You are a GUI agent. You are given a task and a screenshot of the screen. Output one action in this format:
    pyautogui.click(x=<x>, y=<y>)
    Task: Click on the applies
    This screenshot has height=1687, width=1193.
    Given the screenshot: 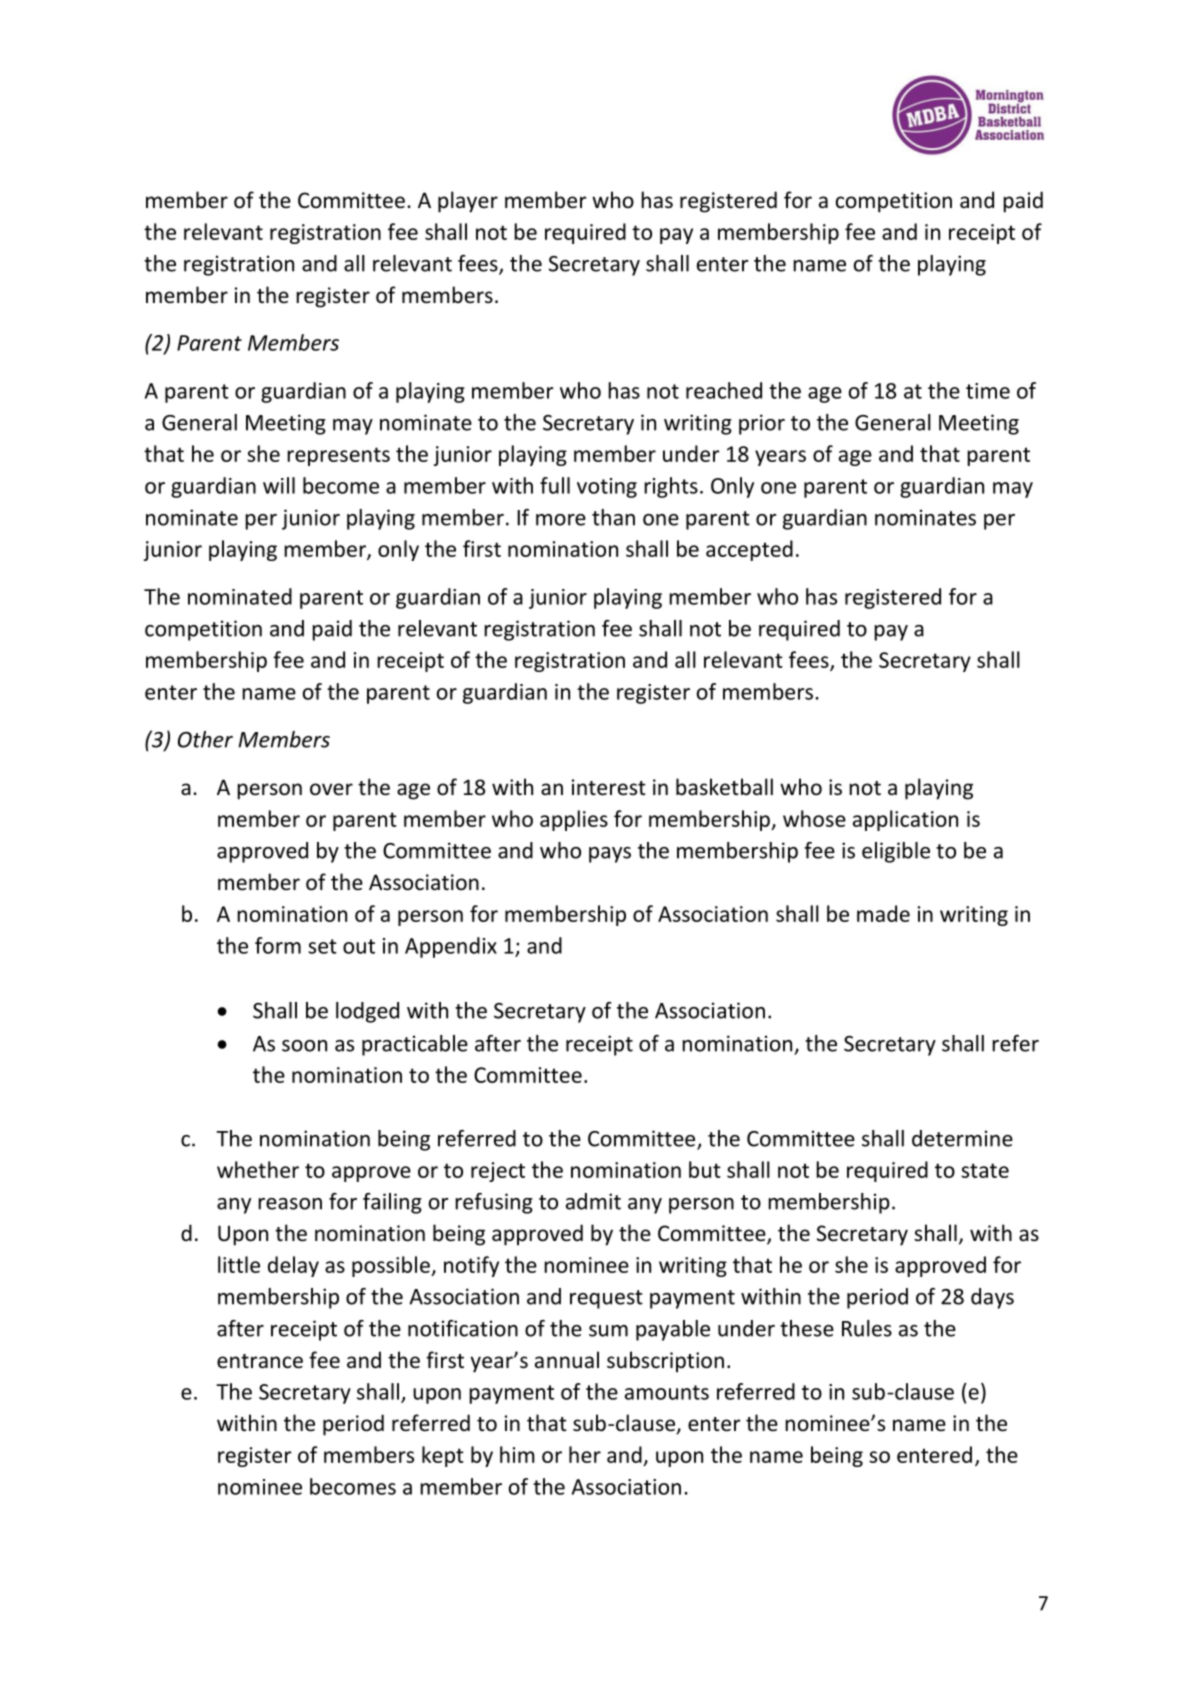 What is the action you would take?
    pyautogui.click(x=574, y=820)
